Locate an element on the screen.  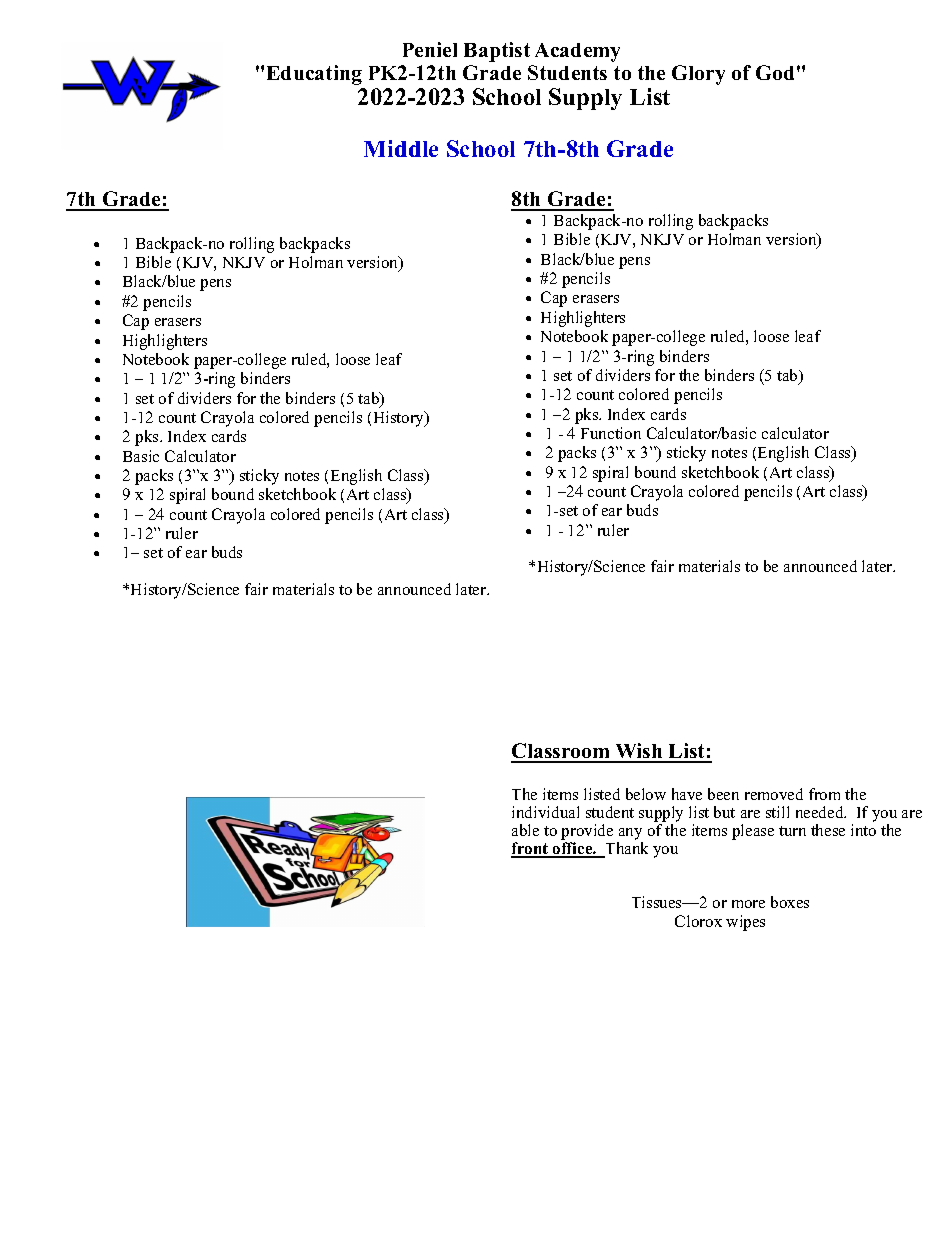
Function is located at coordinates (611, 433).
